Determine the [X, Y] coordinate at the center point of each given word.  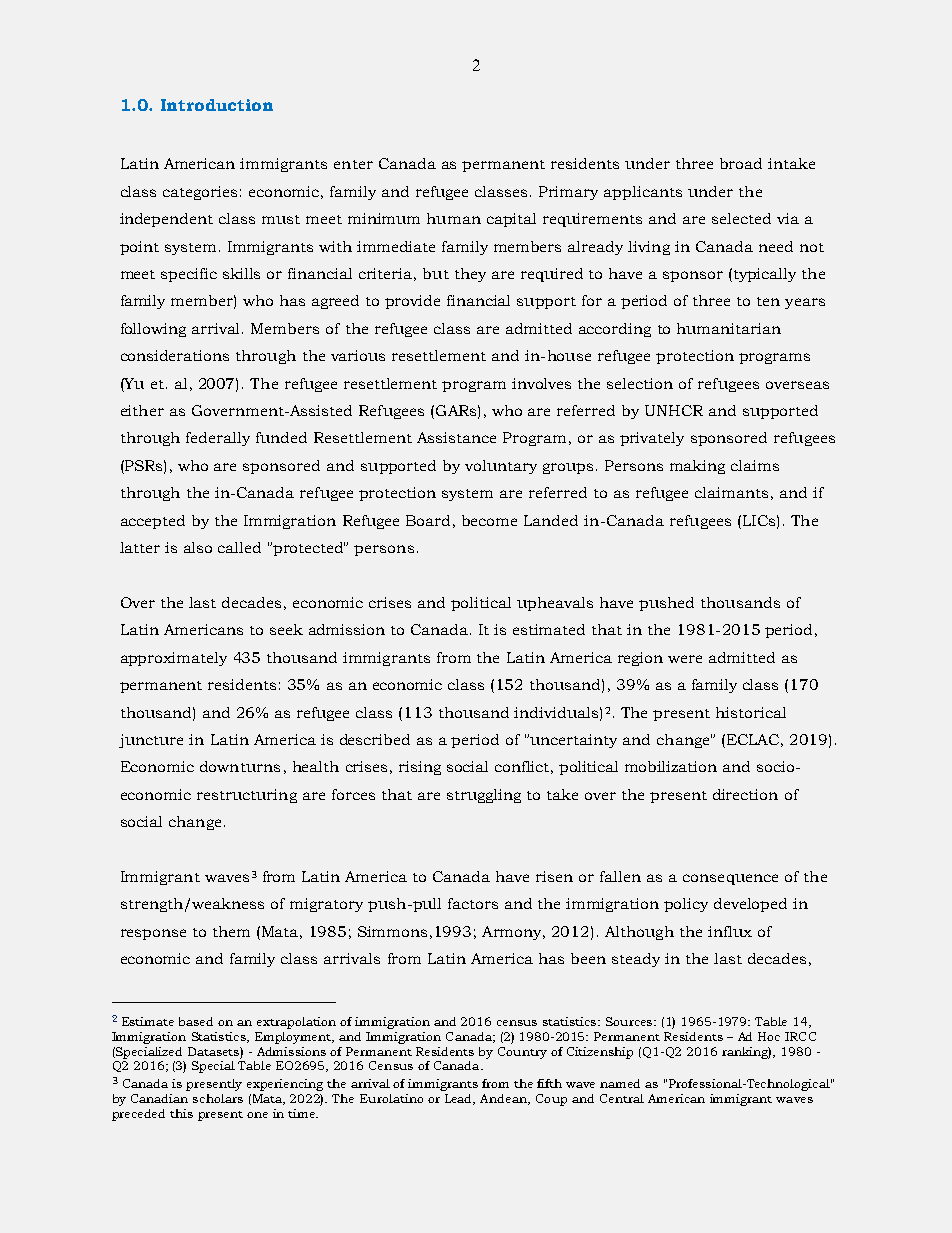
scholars [218, 1098]
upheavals [555, 604]
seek [286, 629]
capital [511, 220]
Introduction [217, 105]
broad [741, 163]
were [685, 659]
